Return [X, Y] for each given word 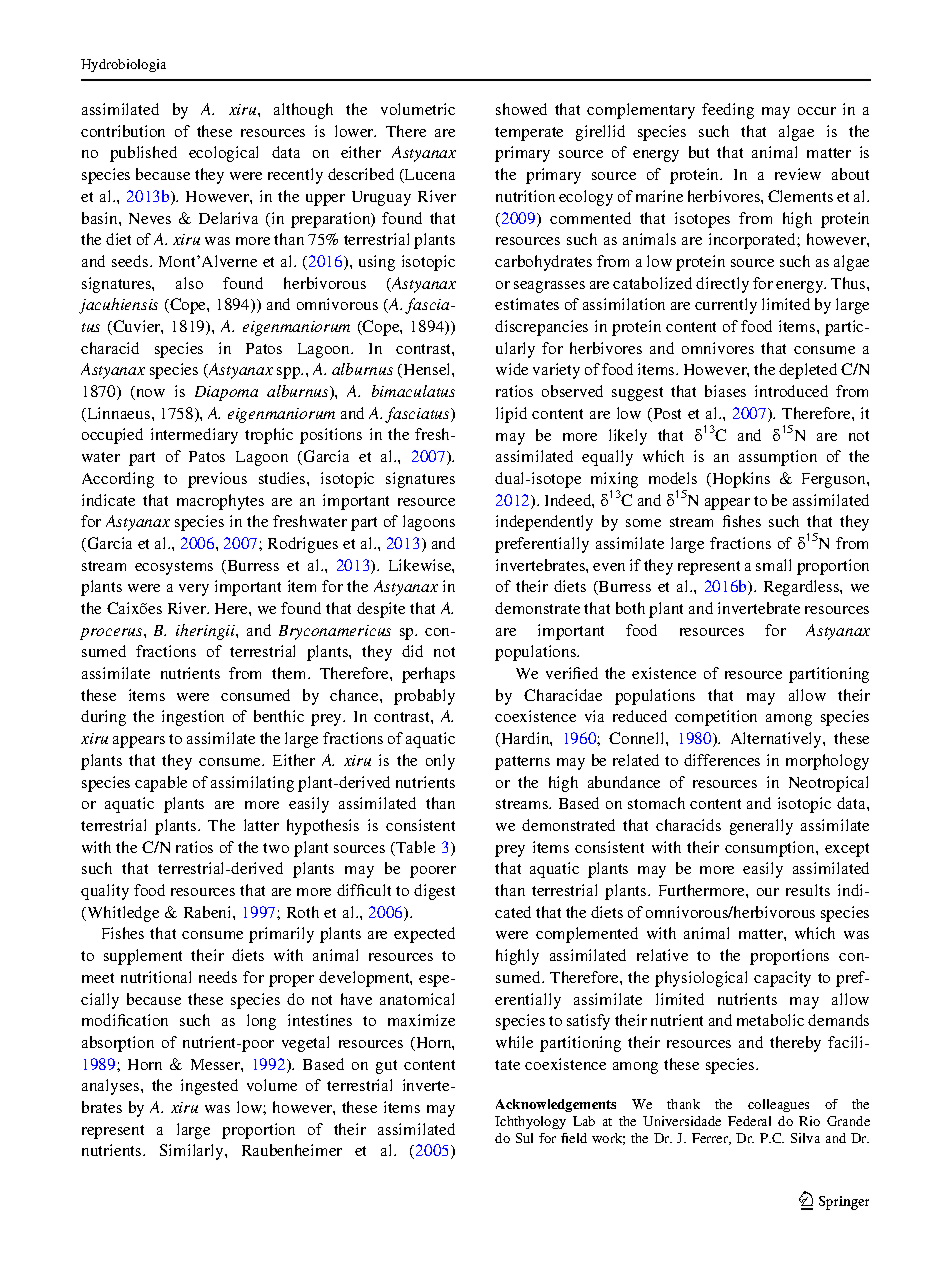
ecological [223, 154]
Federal [749, 1121]
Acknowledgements [556, 1105]
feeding [728, 111]
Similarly [193, 1152]
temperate [529, 134]
